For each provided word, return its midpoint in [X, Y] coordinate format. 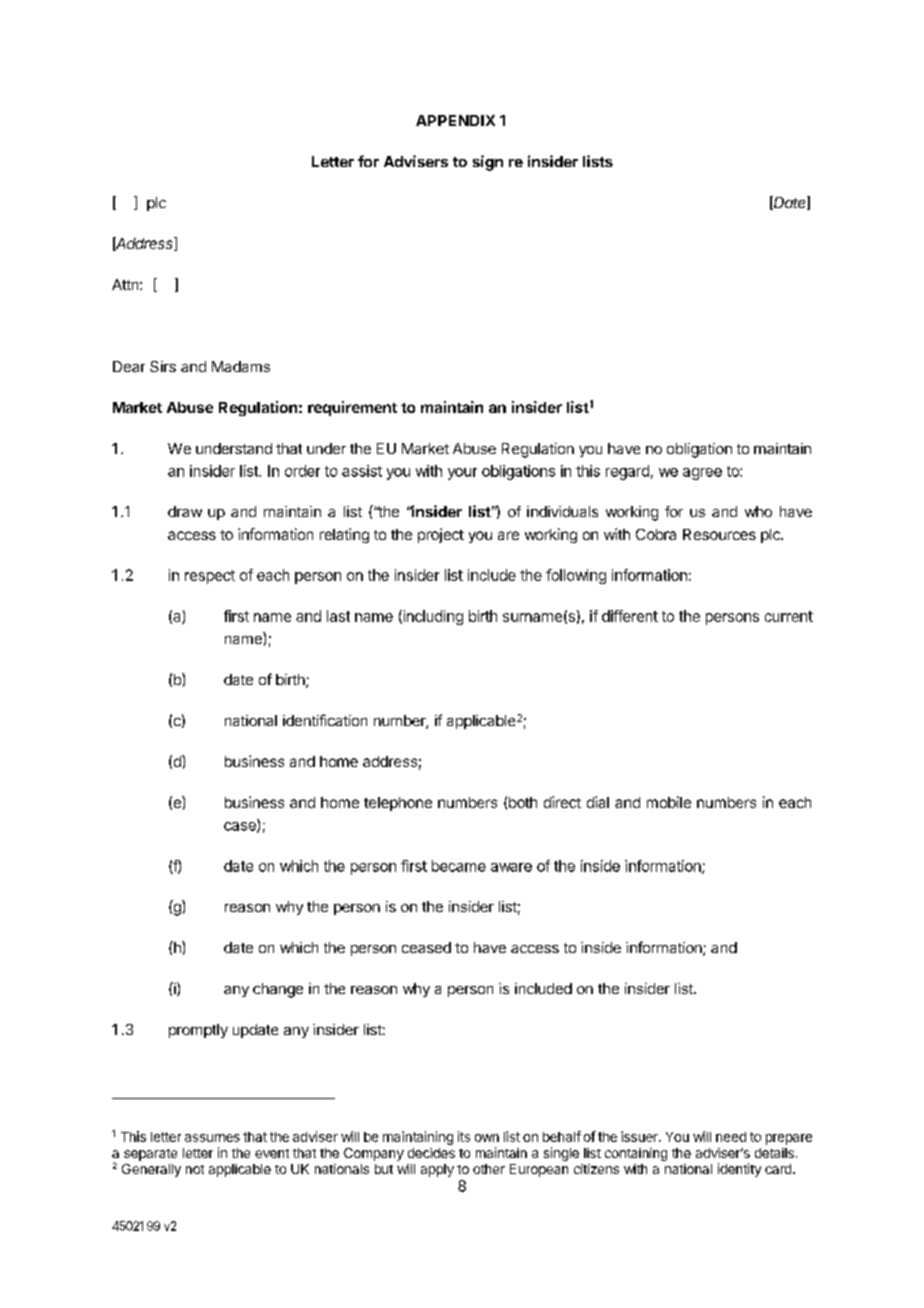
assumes [212, 1138]
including [432, 617]
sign [488, 163]
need [731, 1137]
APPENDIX [455, 120]
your [462, 474]
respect [210, 577]
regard [627, 472]
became [459, 866]
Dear [129, 366]
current [789, 616]
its [464, 1136]
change [278, 990]
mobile [669, 802]
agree [702, 474]
